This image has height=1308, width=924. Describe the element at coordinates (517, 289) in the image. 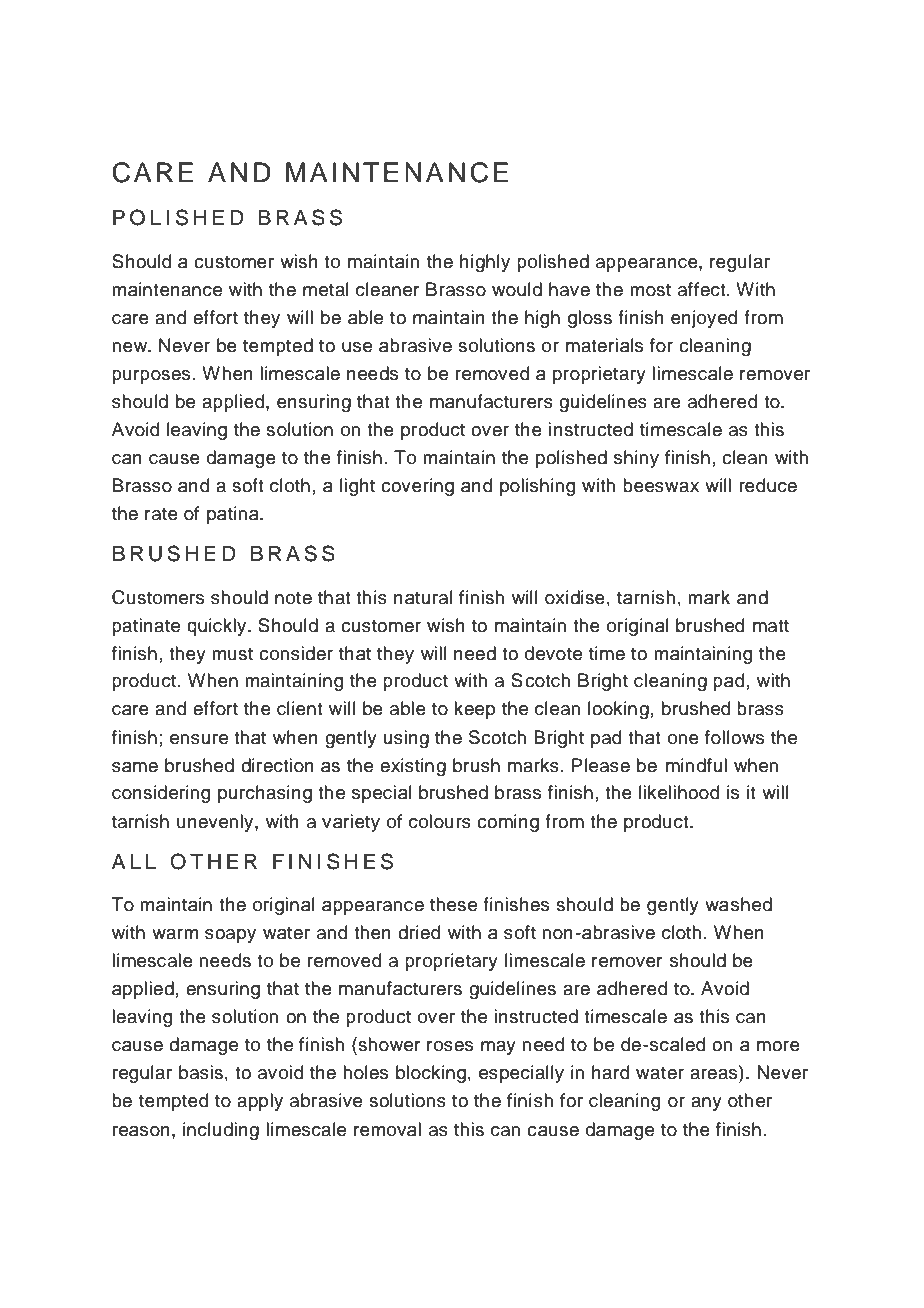

I see `would` at that location.
